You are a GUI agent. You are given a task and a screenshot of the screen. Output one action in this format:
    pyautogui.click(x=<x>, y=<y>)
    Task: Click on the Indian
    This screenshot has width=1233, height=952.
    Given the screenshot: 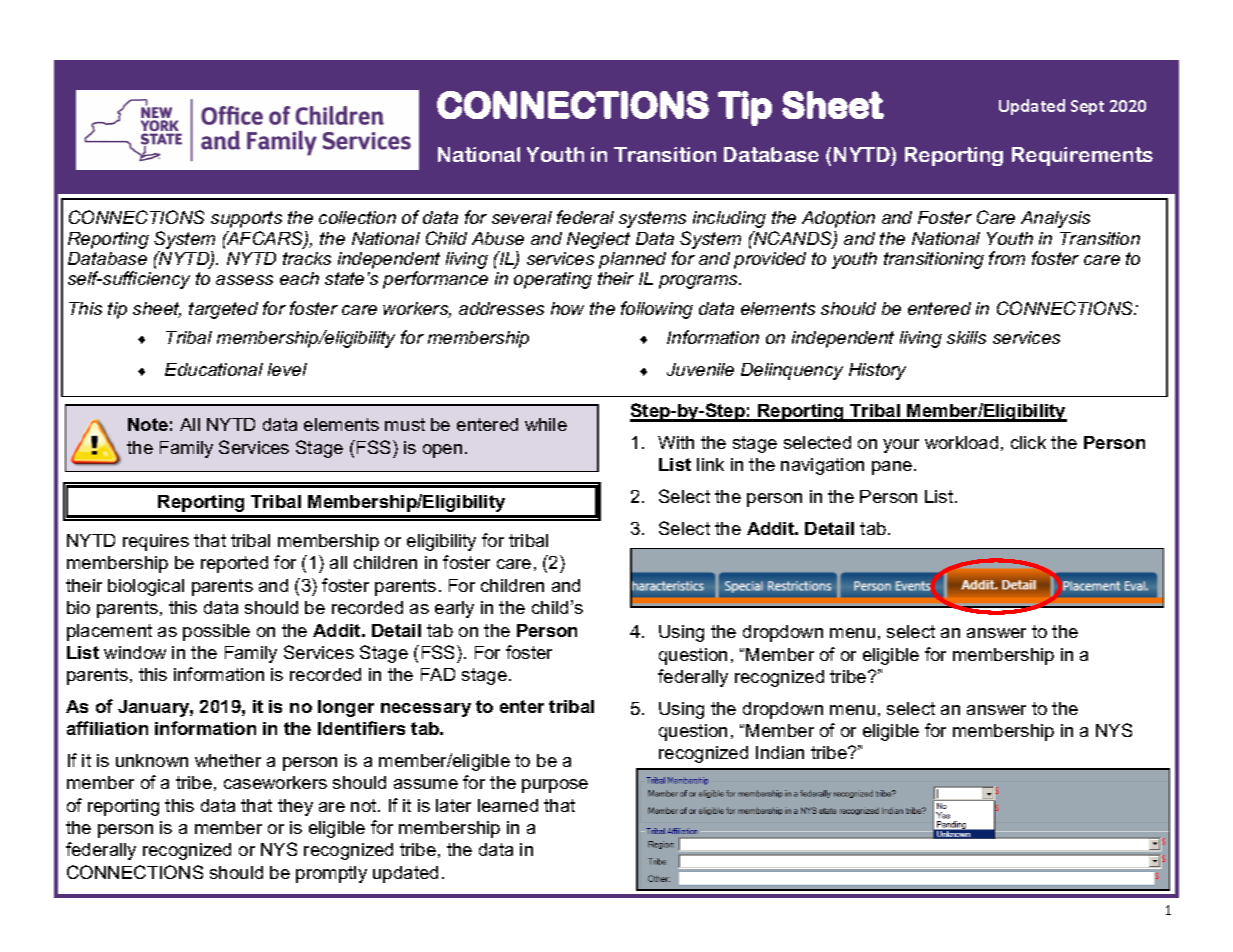 What is the action you would take?
    pyautogui.click(x=780, y=752)
